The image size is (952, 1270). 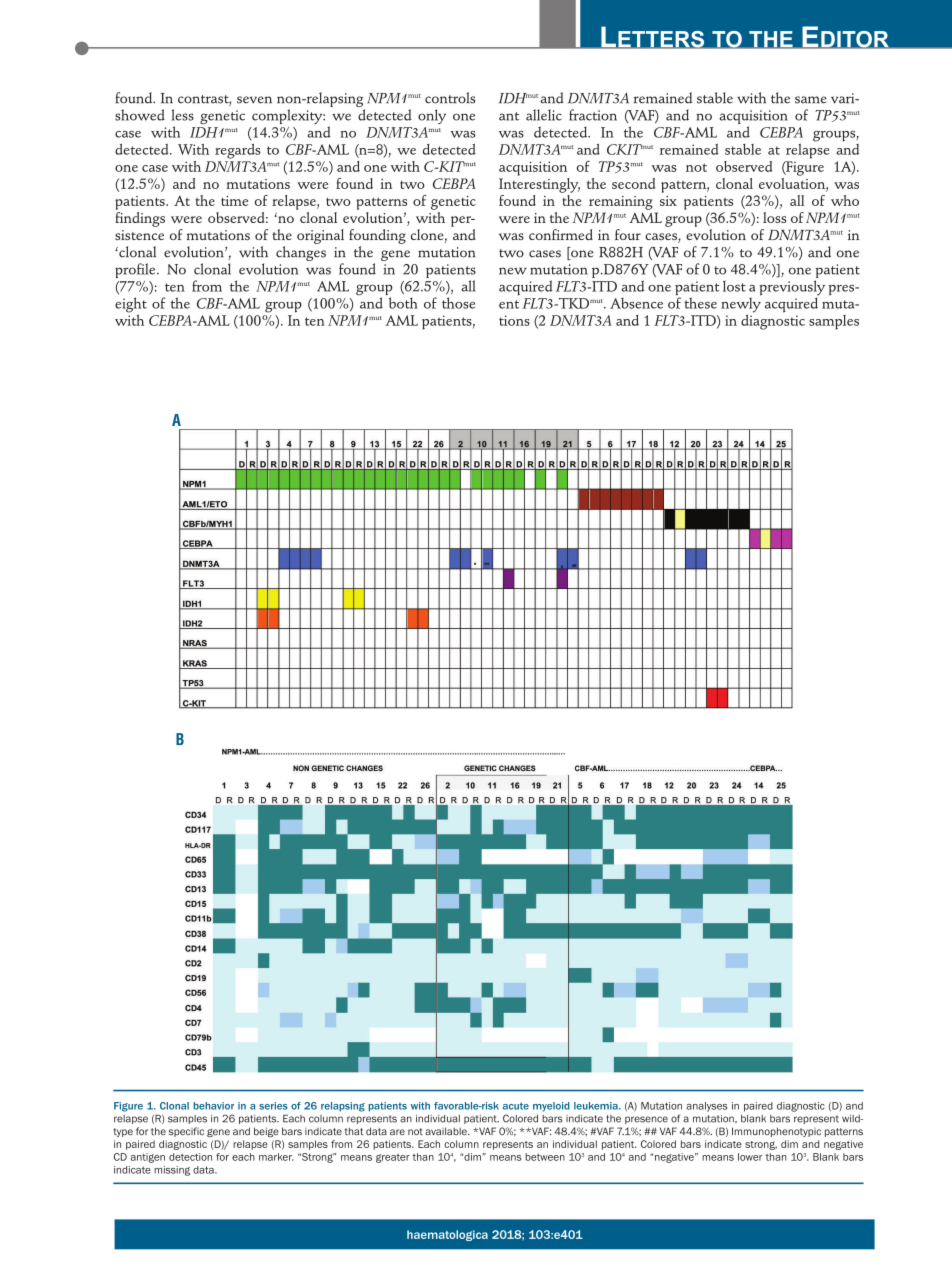 What do you see at coordinates (811, 100) in the page?
I see `same` at bounding box center [811, 100].
